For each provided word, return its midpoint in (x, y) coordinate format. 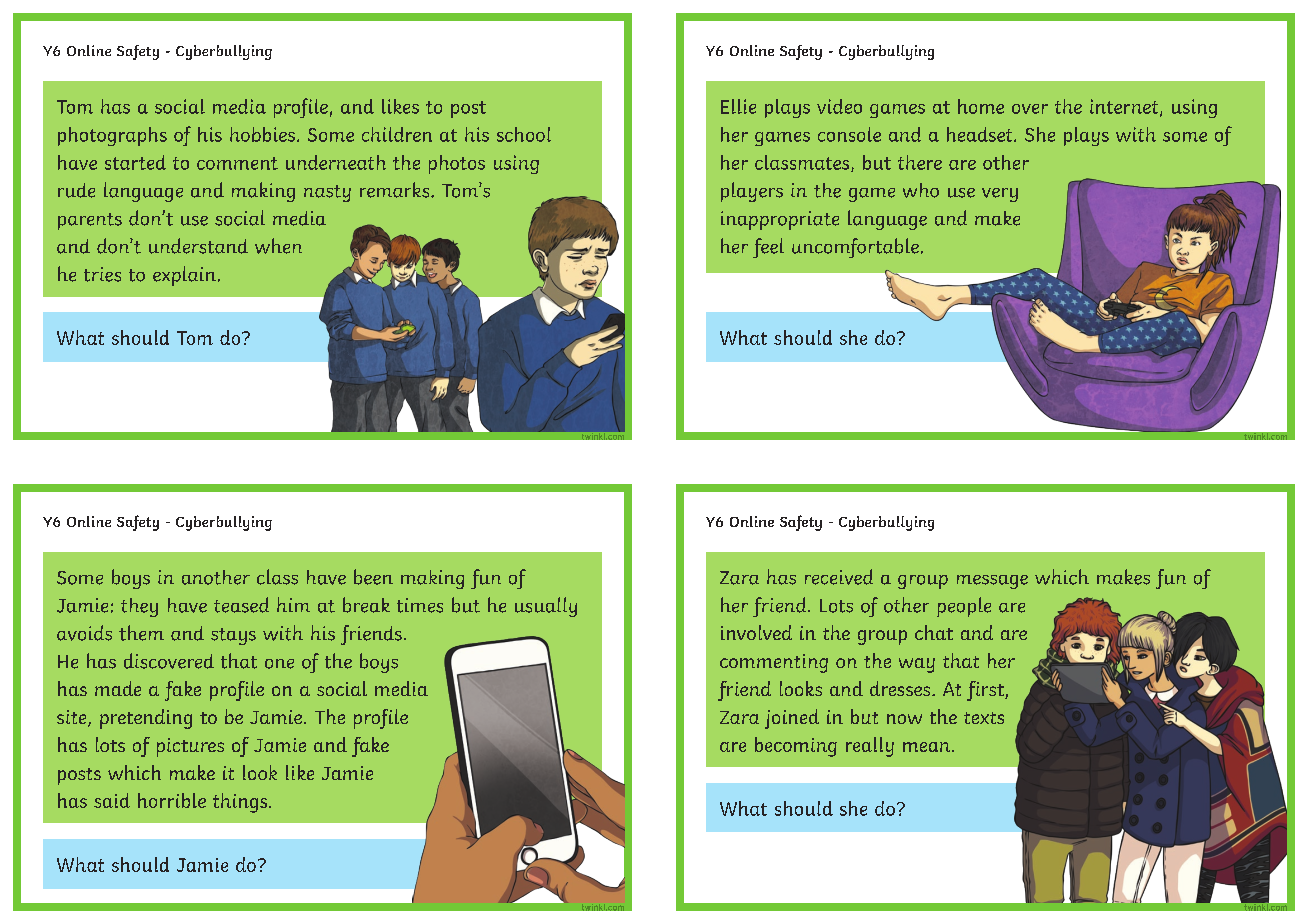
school (524, 134)
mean (928, 747)
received (839, 577)
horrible (172, 800)
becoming (796, 747)
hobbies (262, 134)
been (373, 577)
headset (981, 134)
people (964, 607)
